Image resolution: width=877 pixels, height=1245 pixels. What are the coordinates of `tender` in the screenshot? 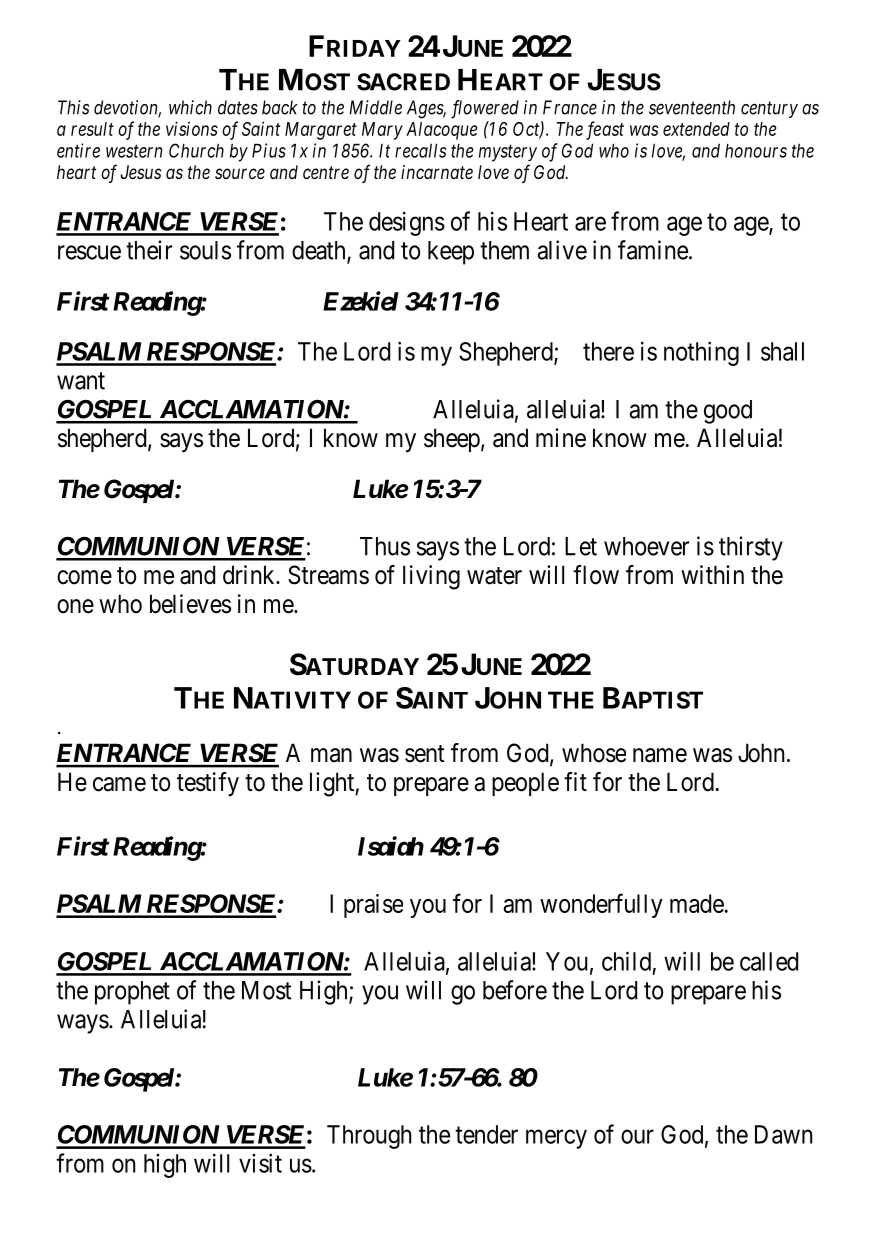 It's located at (486, 1134).
